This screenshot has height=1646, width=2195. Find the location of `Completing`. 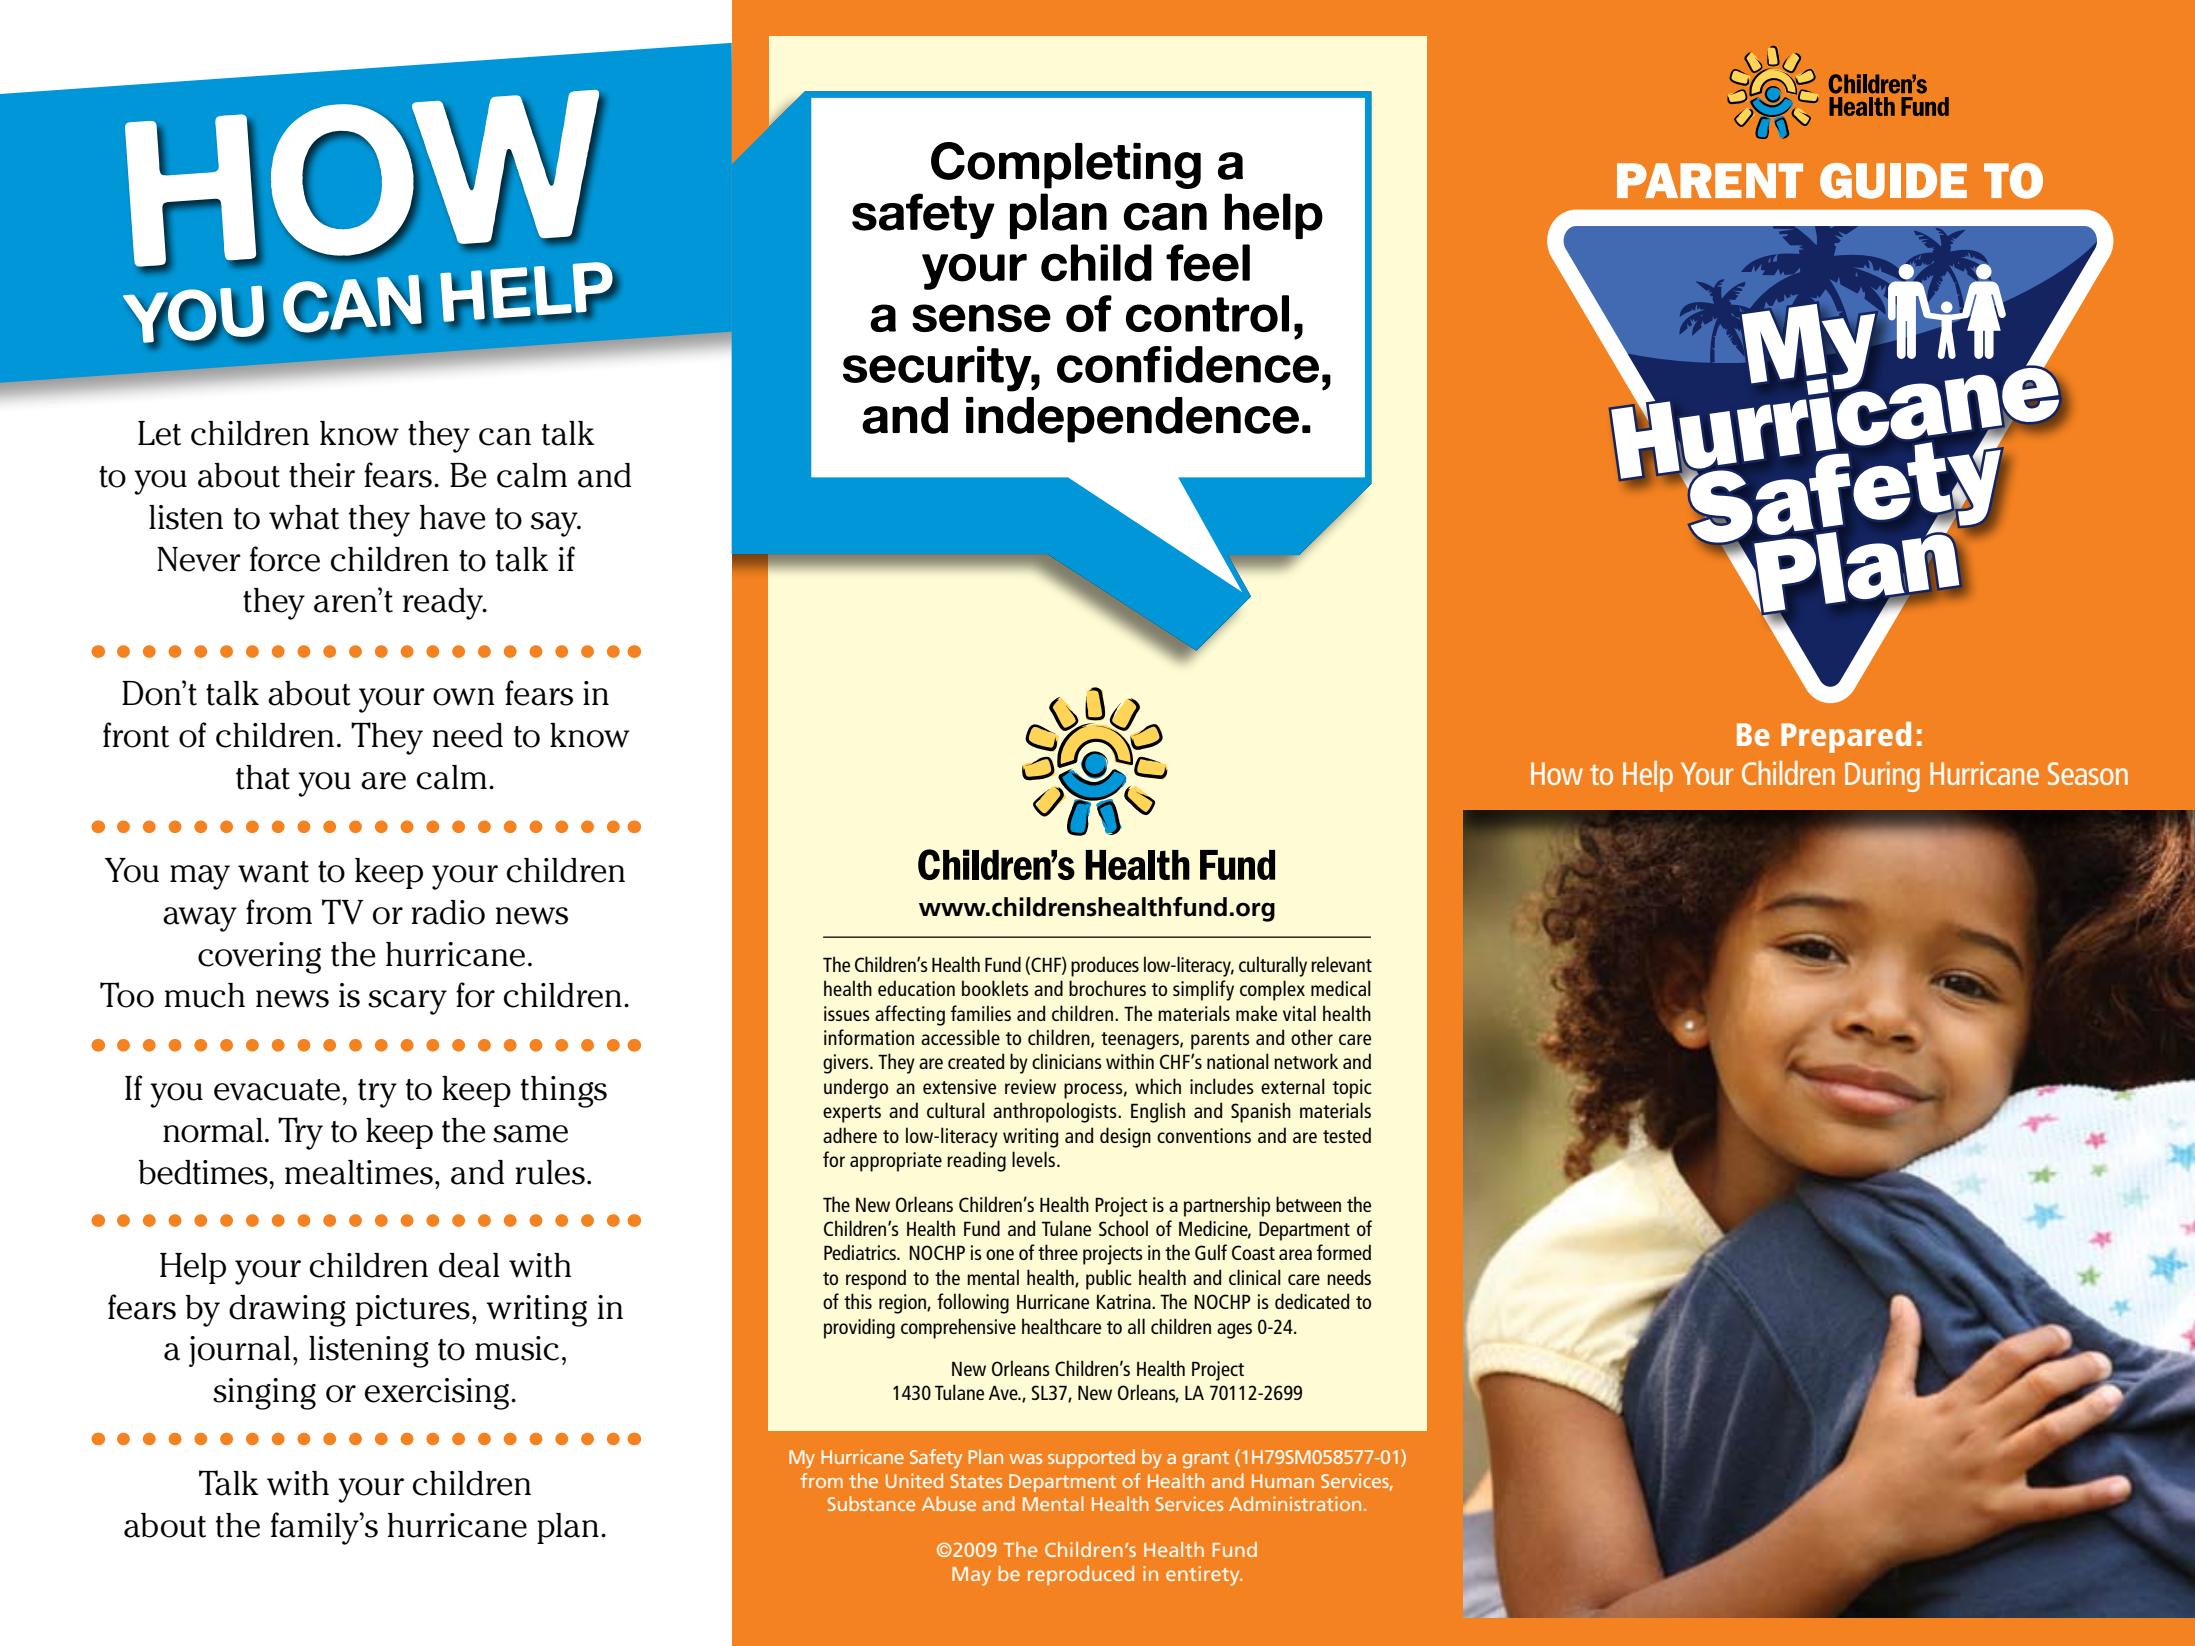

Completing is located at coordinates (1066, 165).
